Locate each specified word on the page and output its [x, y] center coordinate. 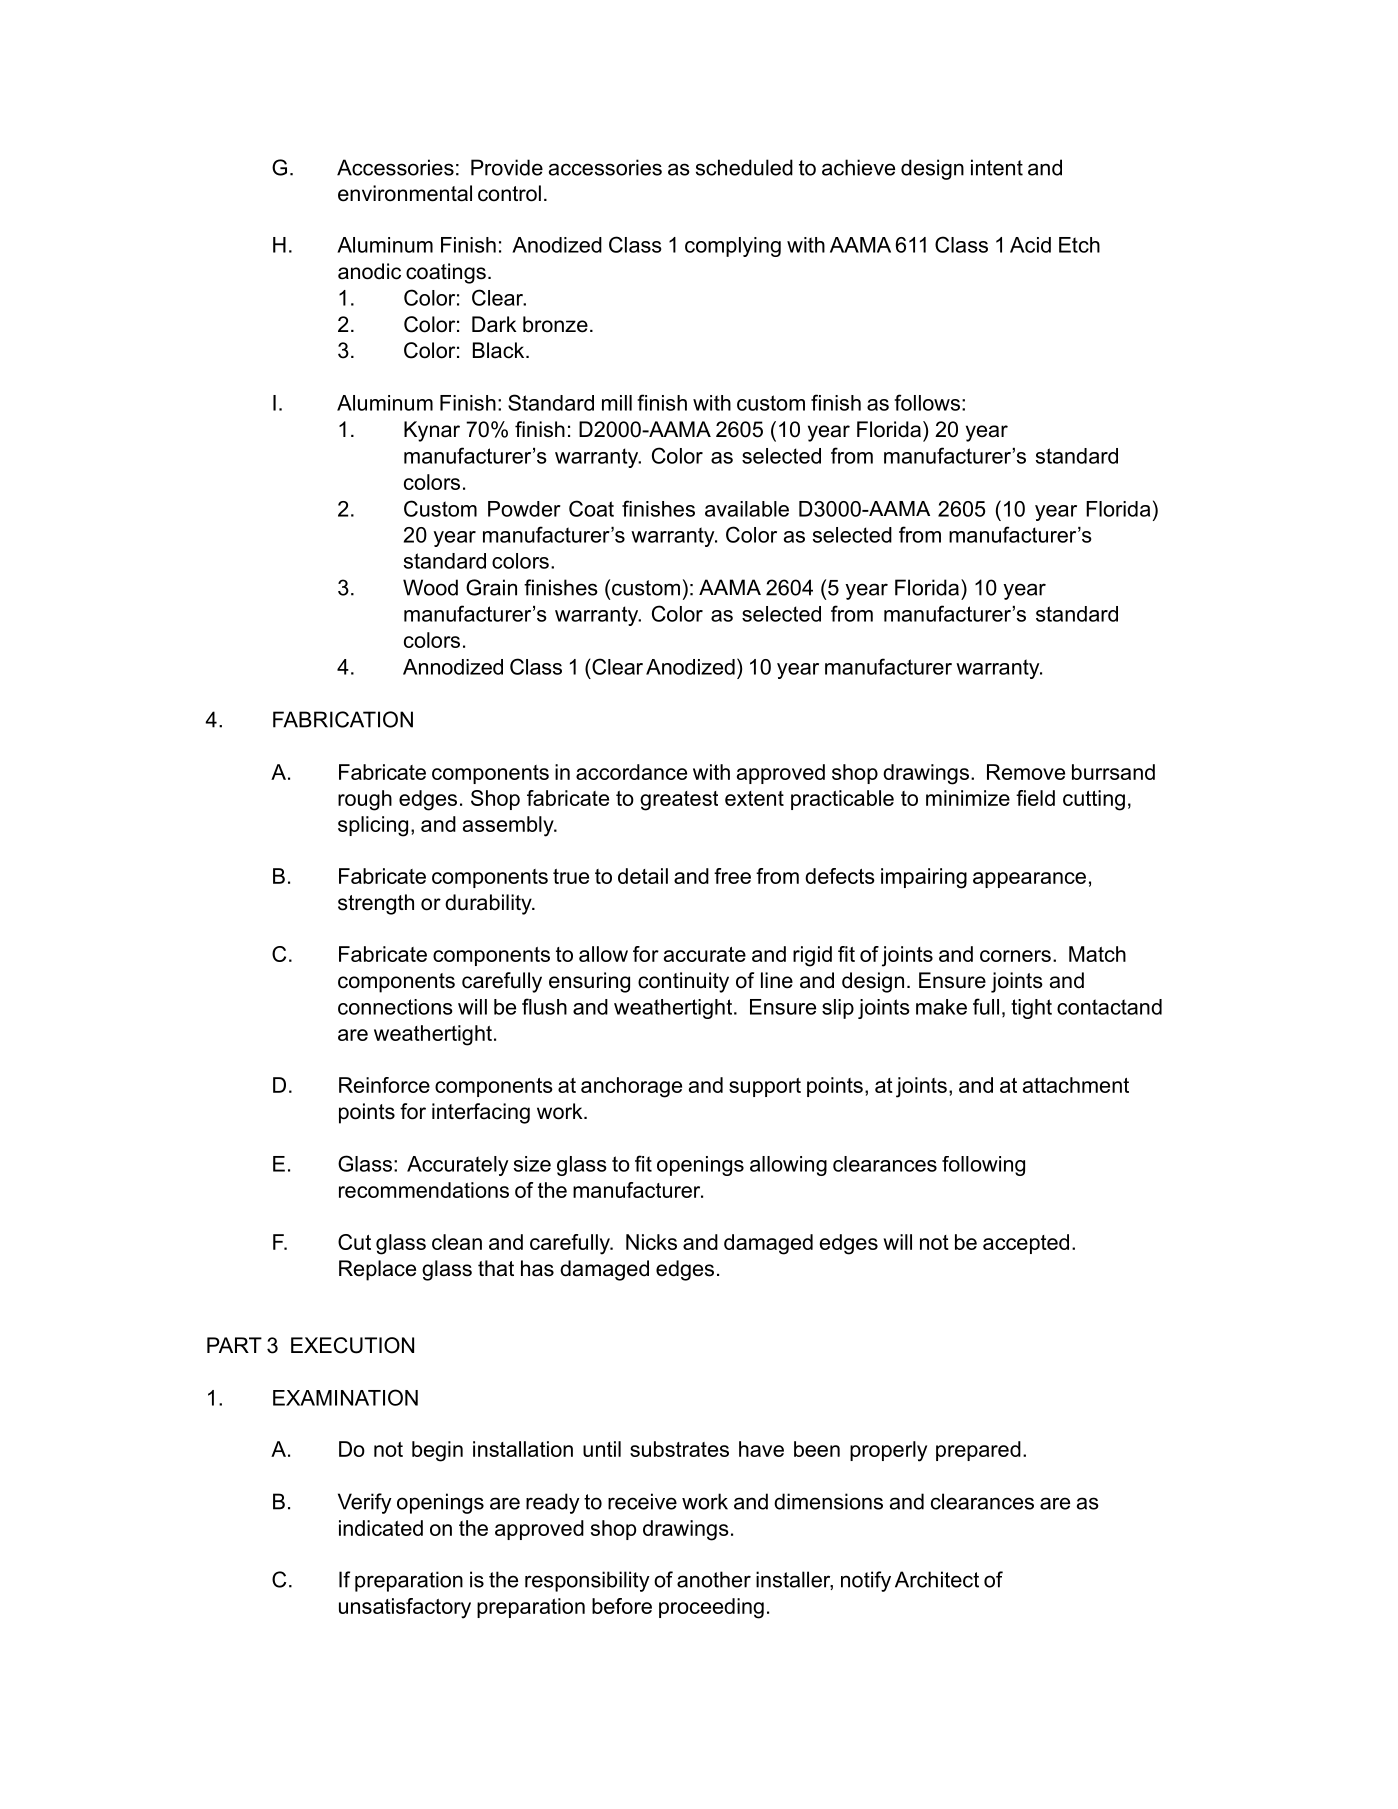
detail [643, 876]
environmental [405, 193]
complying [733, 247]
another [714, 1579]
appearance [1029, 880]
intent [997, 167]
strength [376, 904]
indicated [381, 1528]
